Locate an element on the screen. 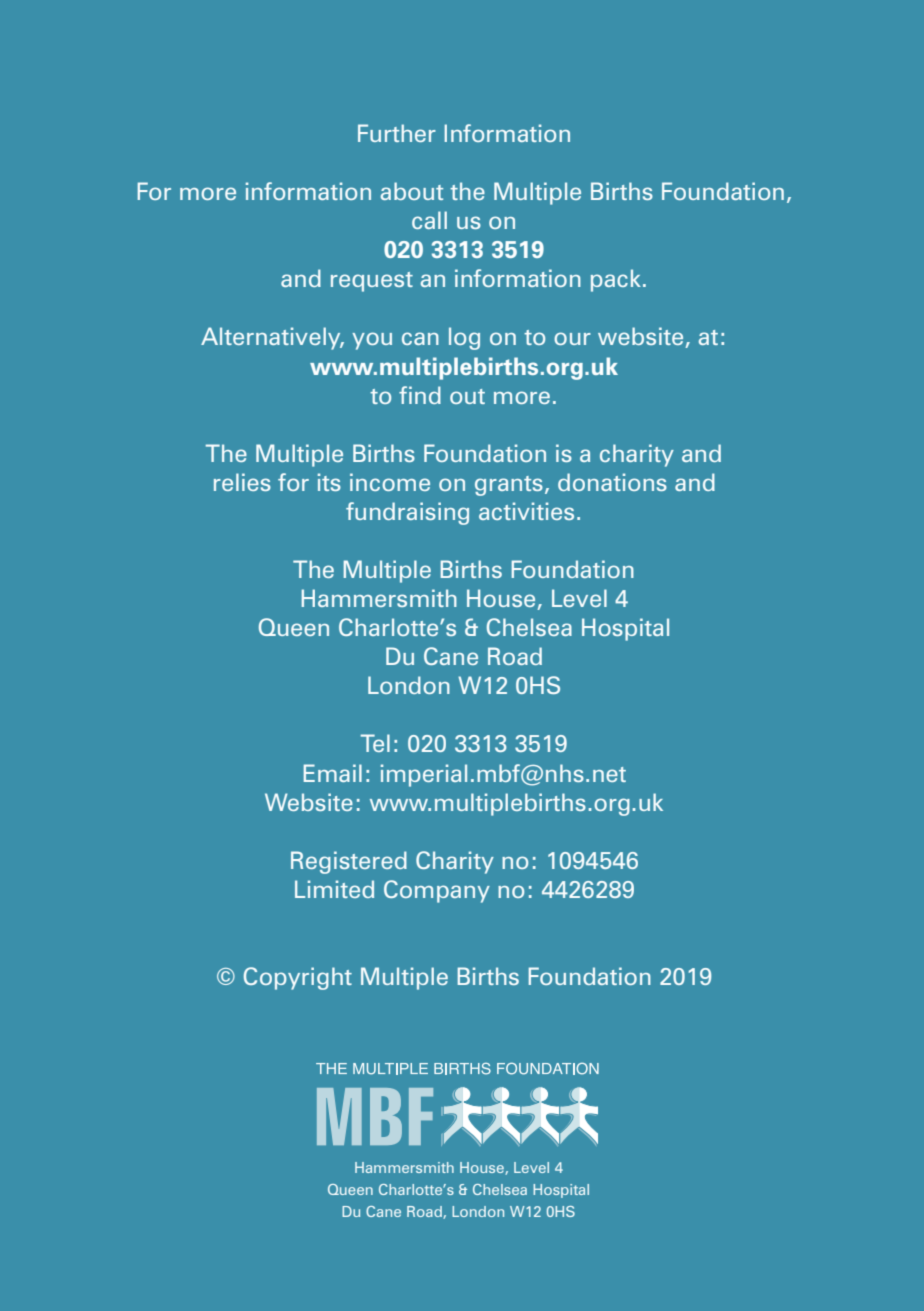  fundraising is located at coordinates (407, 513).
